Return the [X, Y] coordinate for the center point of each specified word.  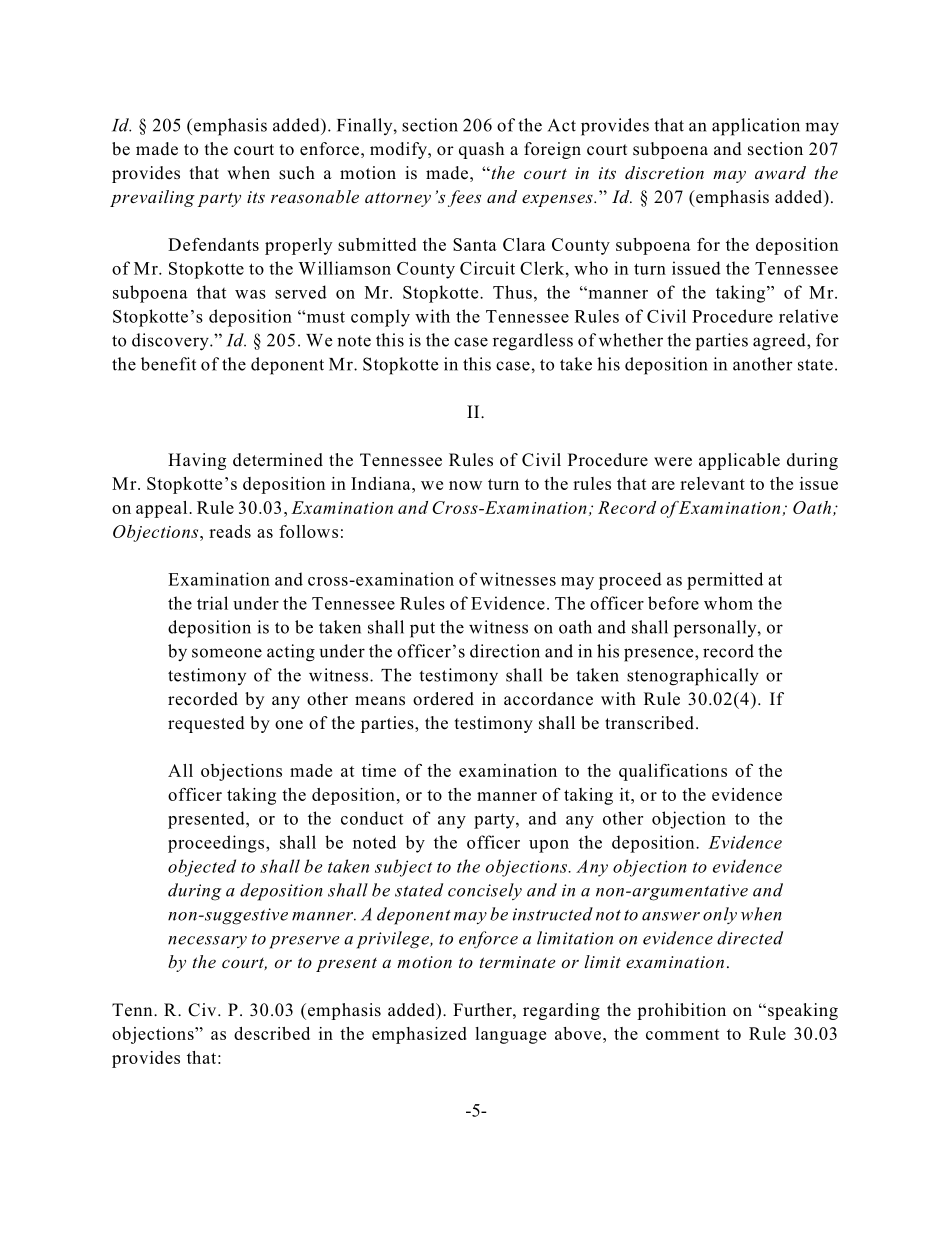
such [297, 173]
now [465, 485]
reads [230, 531]
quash [481, 150]
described [272, 1033]
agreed [780, 342]
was [250, 294]
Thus [512, 292]
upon [549, 846]
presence [660, 655]
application [756, 127]
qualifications [673, 772]
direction [505, 651]
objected [202, 868]
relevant [712, 483]
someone [227, 653]
